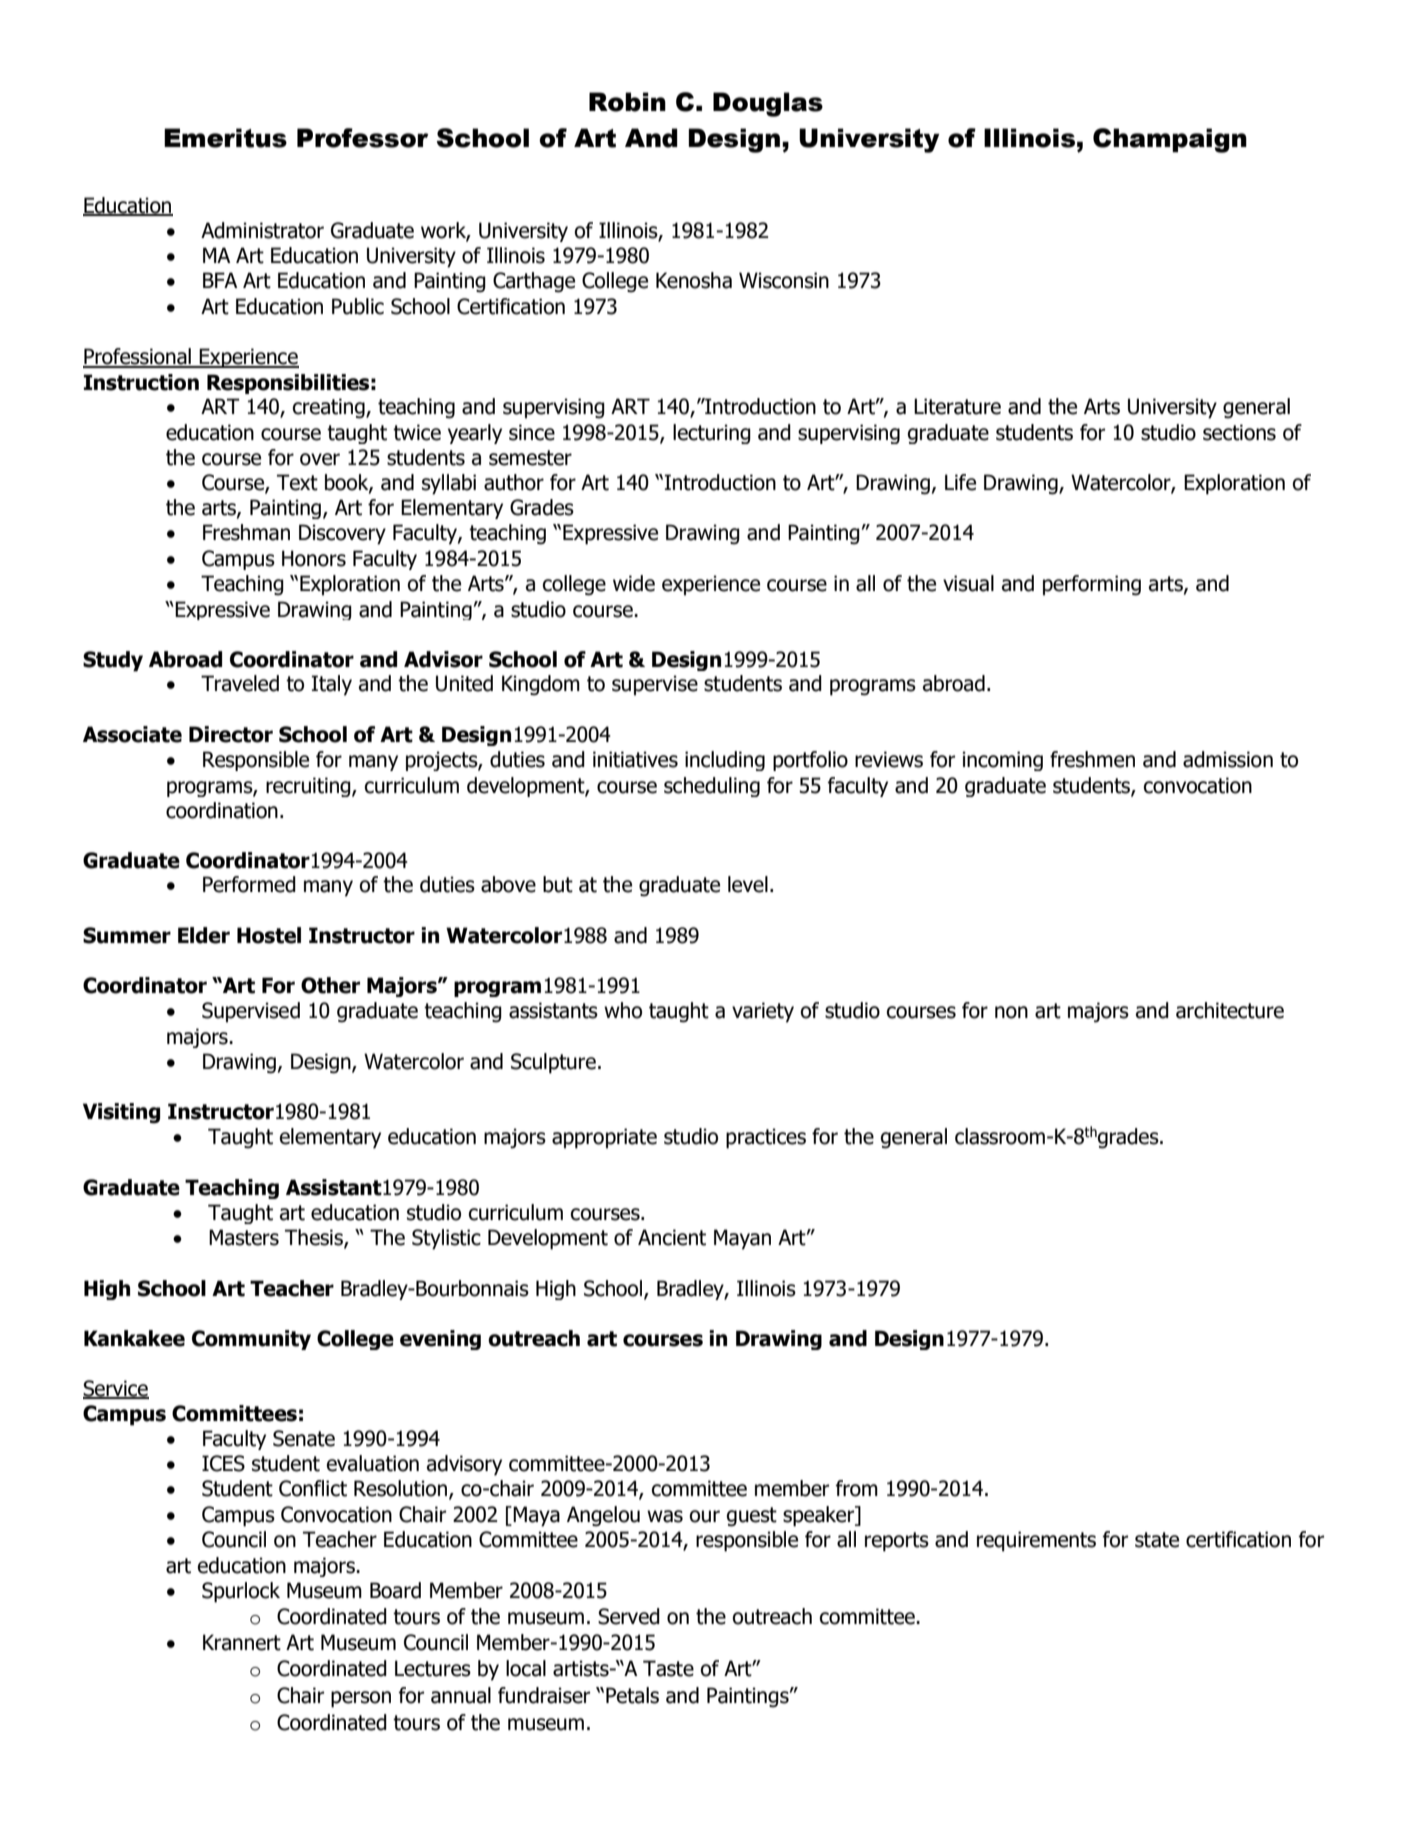 This screenshot has width=1411, height=1825. What do you see at coordinates (1011, 1012) in the screenshot?
I see `non` at bounding box center [1011, 1012].
